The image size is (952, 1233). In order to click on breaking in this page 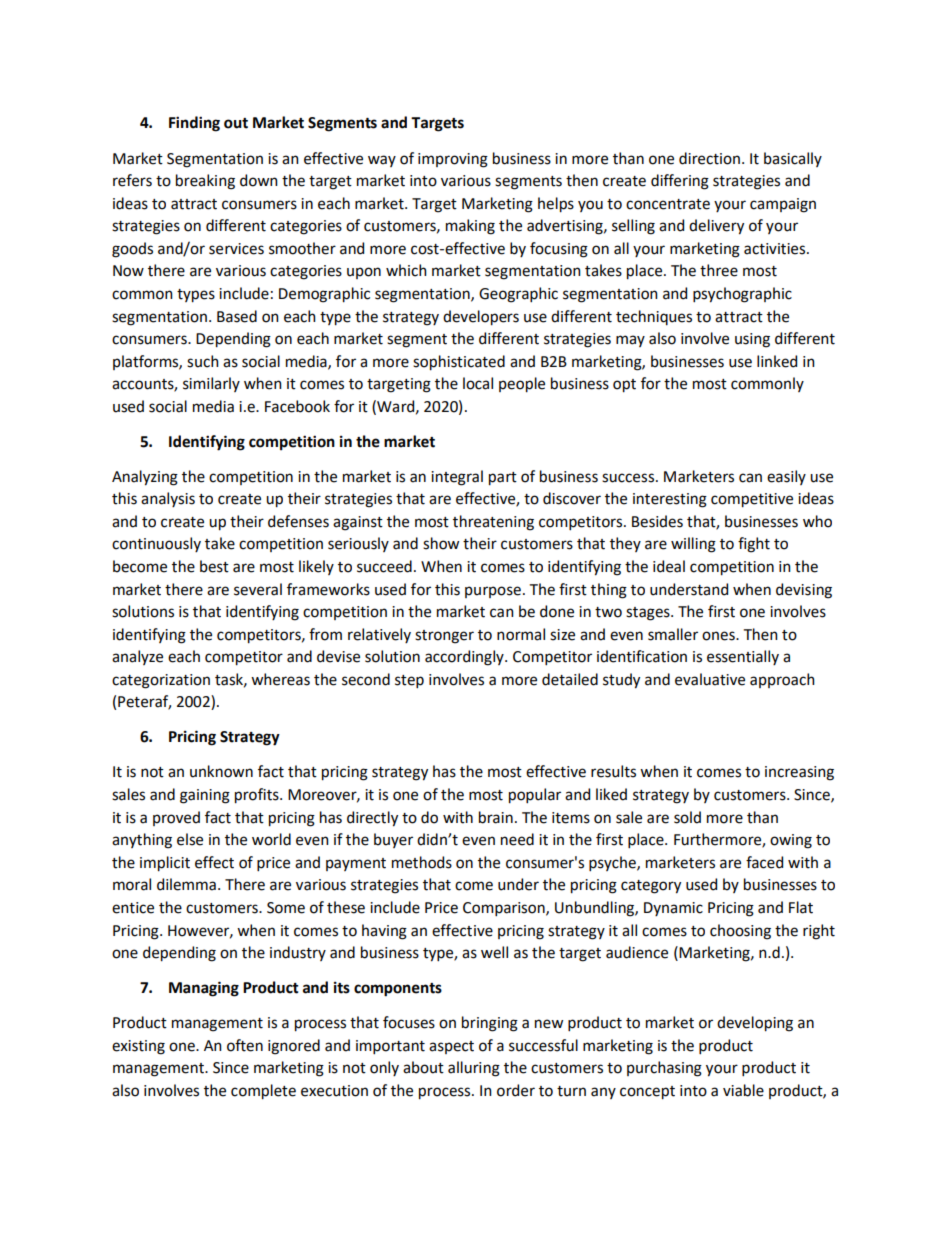, I will do `click(205, 182)`.
